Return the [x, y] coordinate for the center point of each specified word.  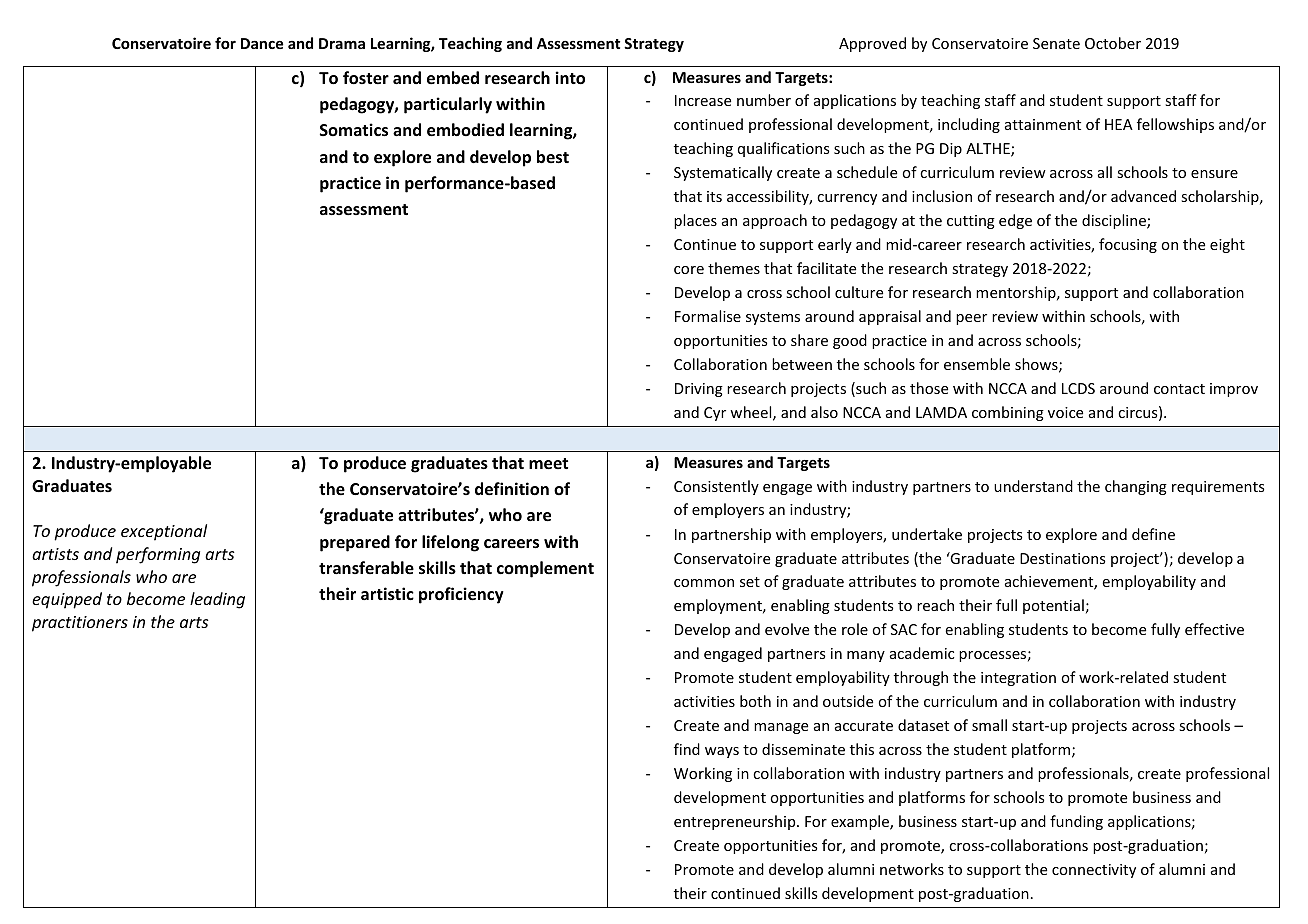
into [570, 78]
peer [971, 319]
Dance [262, 43]
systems [773, 318]
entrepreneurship [736, 822]
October [1113, 43]
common [704, 583]
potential [1053, 606]
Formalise [708, 316]
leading [217, 600]
